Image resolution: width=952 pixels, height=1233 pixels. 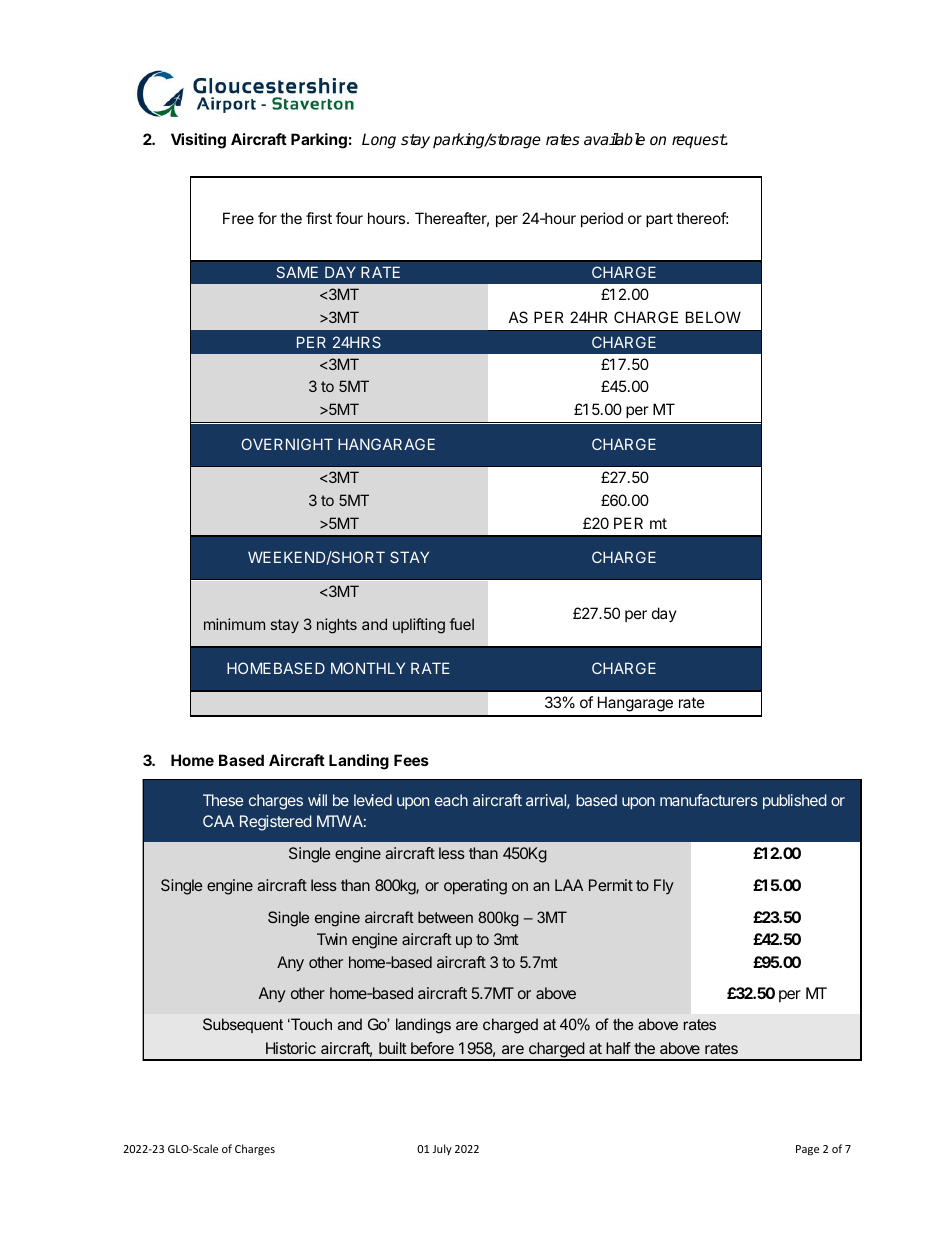 What do you see at coordinates (442, 1149) in the image?
I see `July` at bounding box center [442, 1149].
